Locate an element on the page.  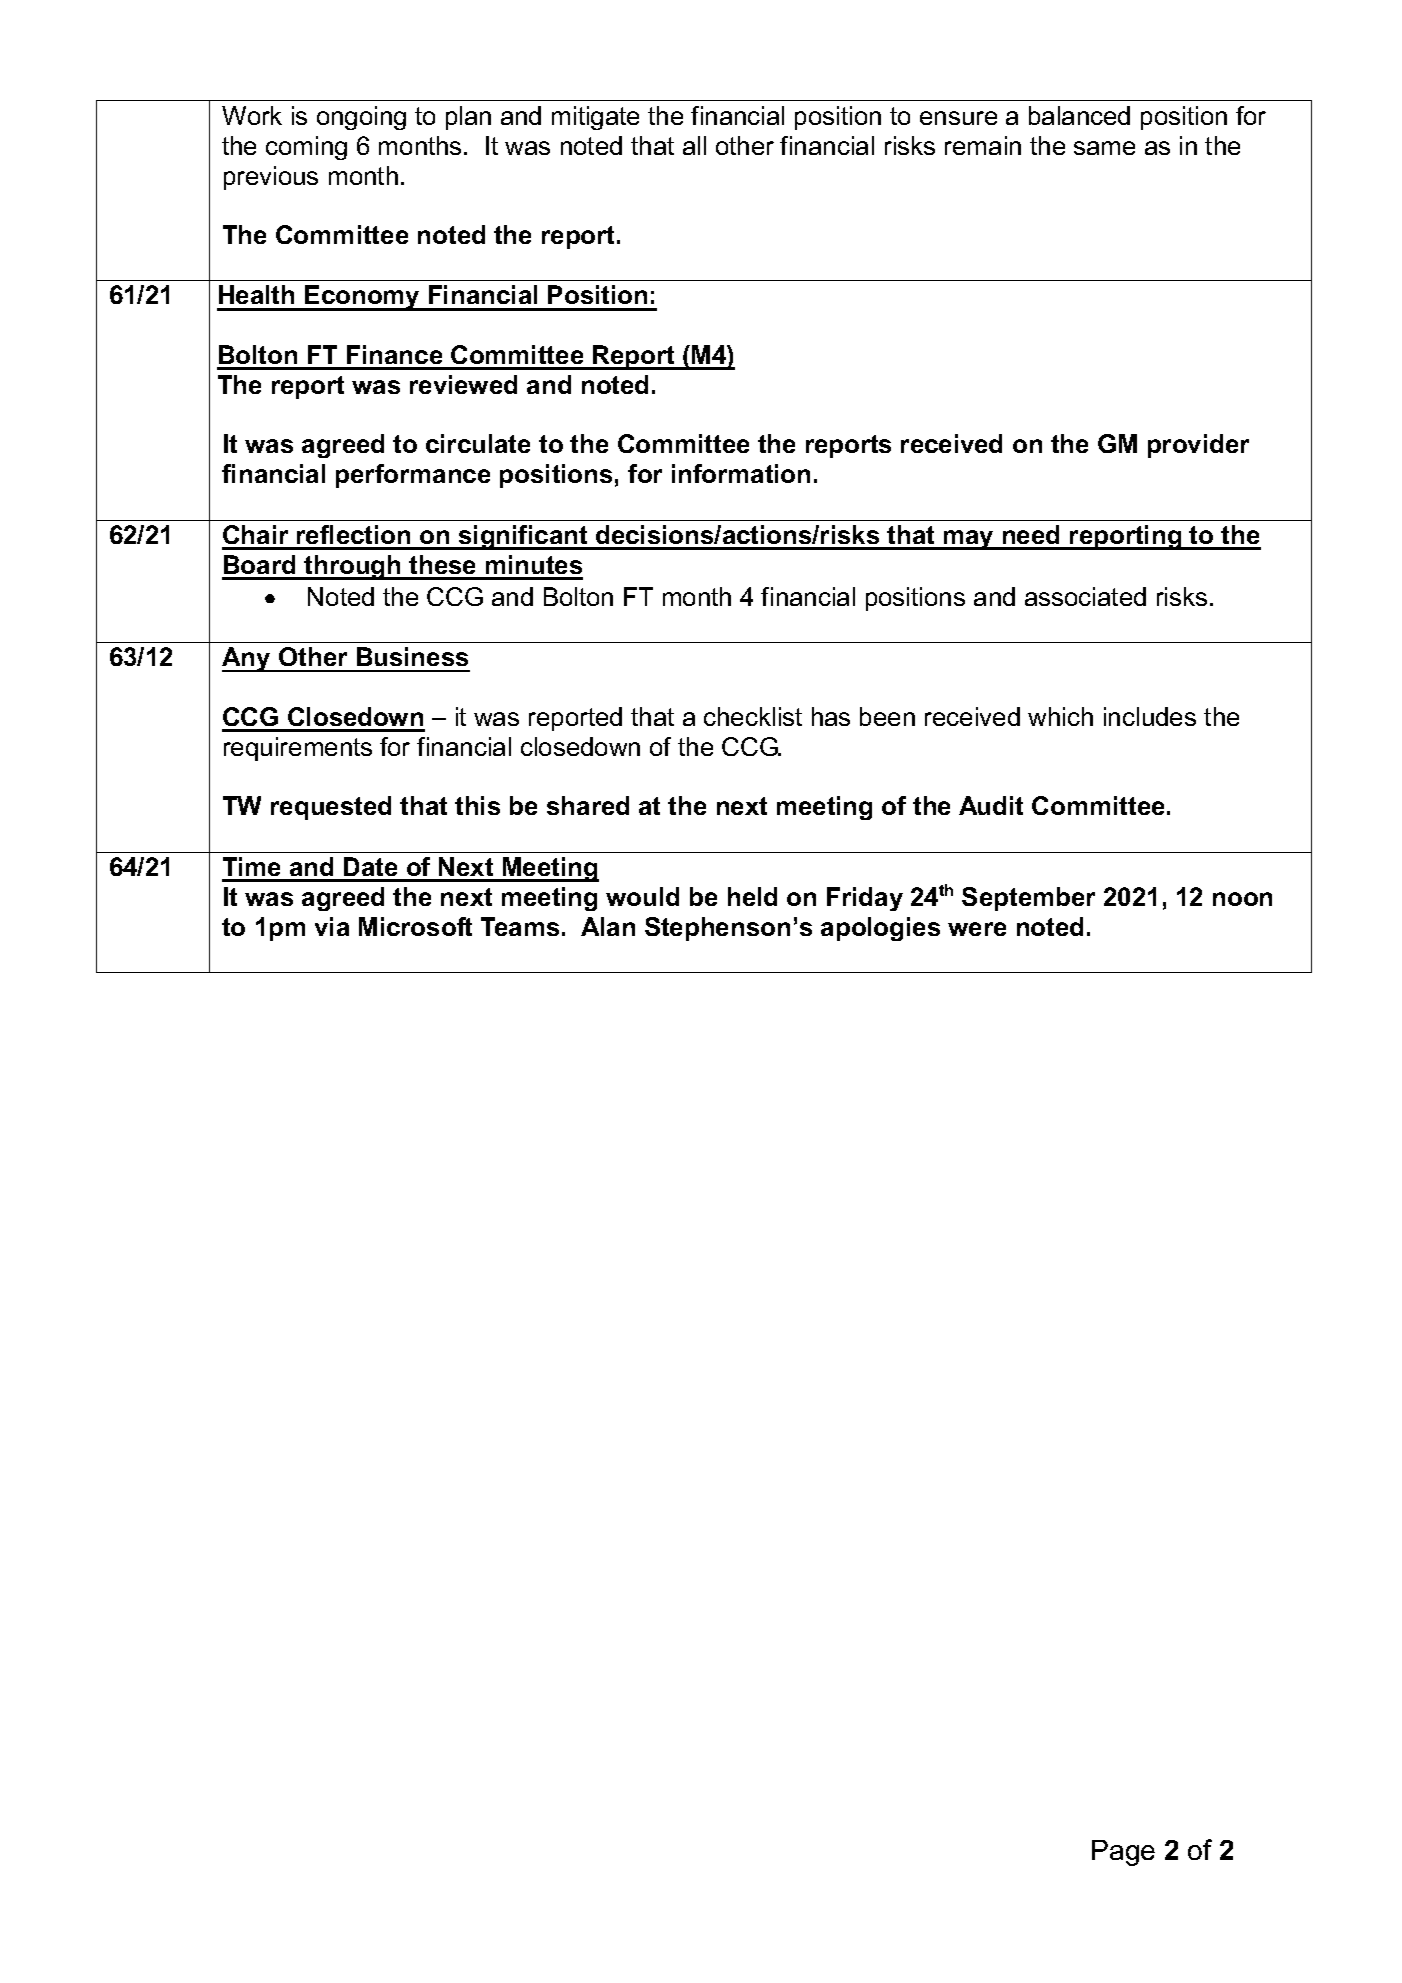
apologies is located at coordinates (880, 929).
